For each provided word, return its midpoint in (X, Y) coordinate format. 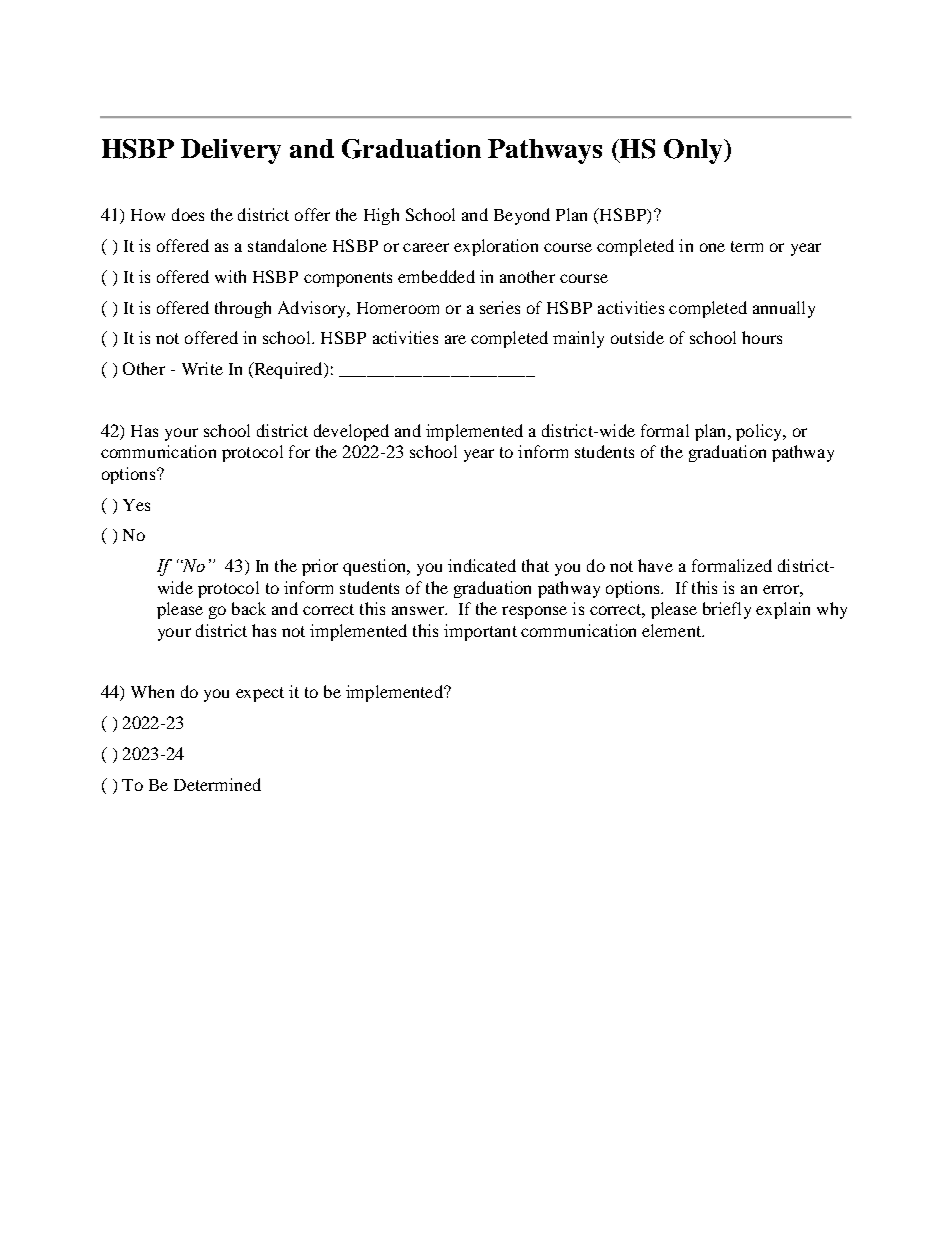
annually (784, 309)
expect (260, 694)
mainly (578, 339)
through (243, 309)
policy (760, 432)
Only (694, 151)
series (500, 307)
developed (351, 432)
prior (320, 567)
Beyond (522, 216)
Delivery (231, 151)
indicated (482, 565)
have (655, 565)
